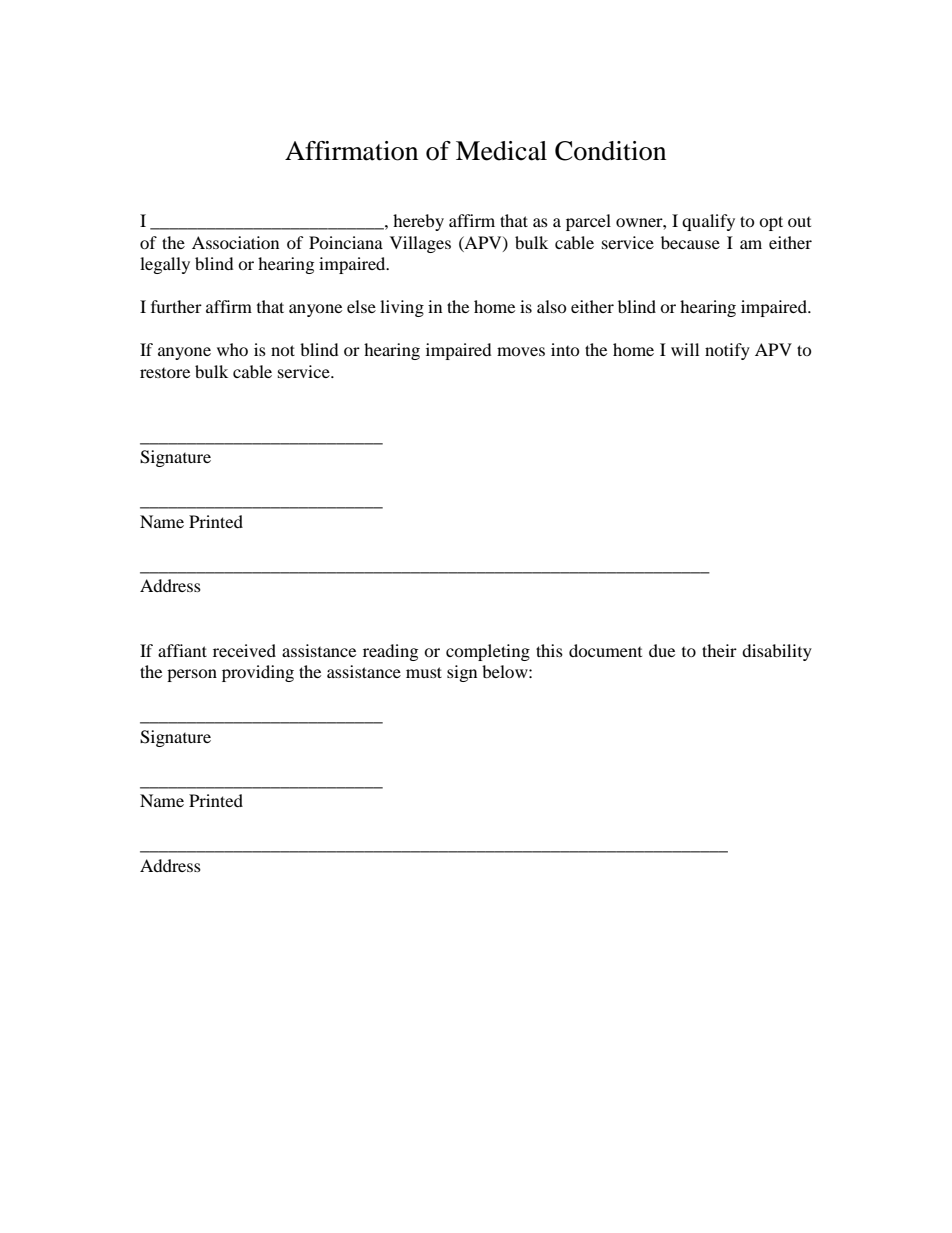 This screenshot has width=952, height=1233. I want to click on moves, so click(521, 351).
